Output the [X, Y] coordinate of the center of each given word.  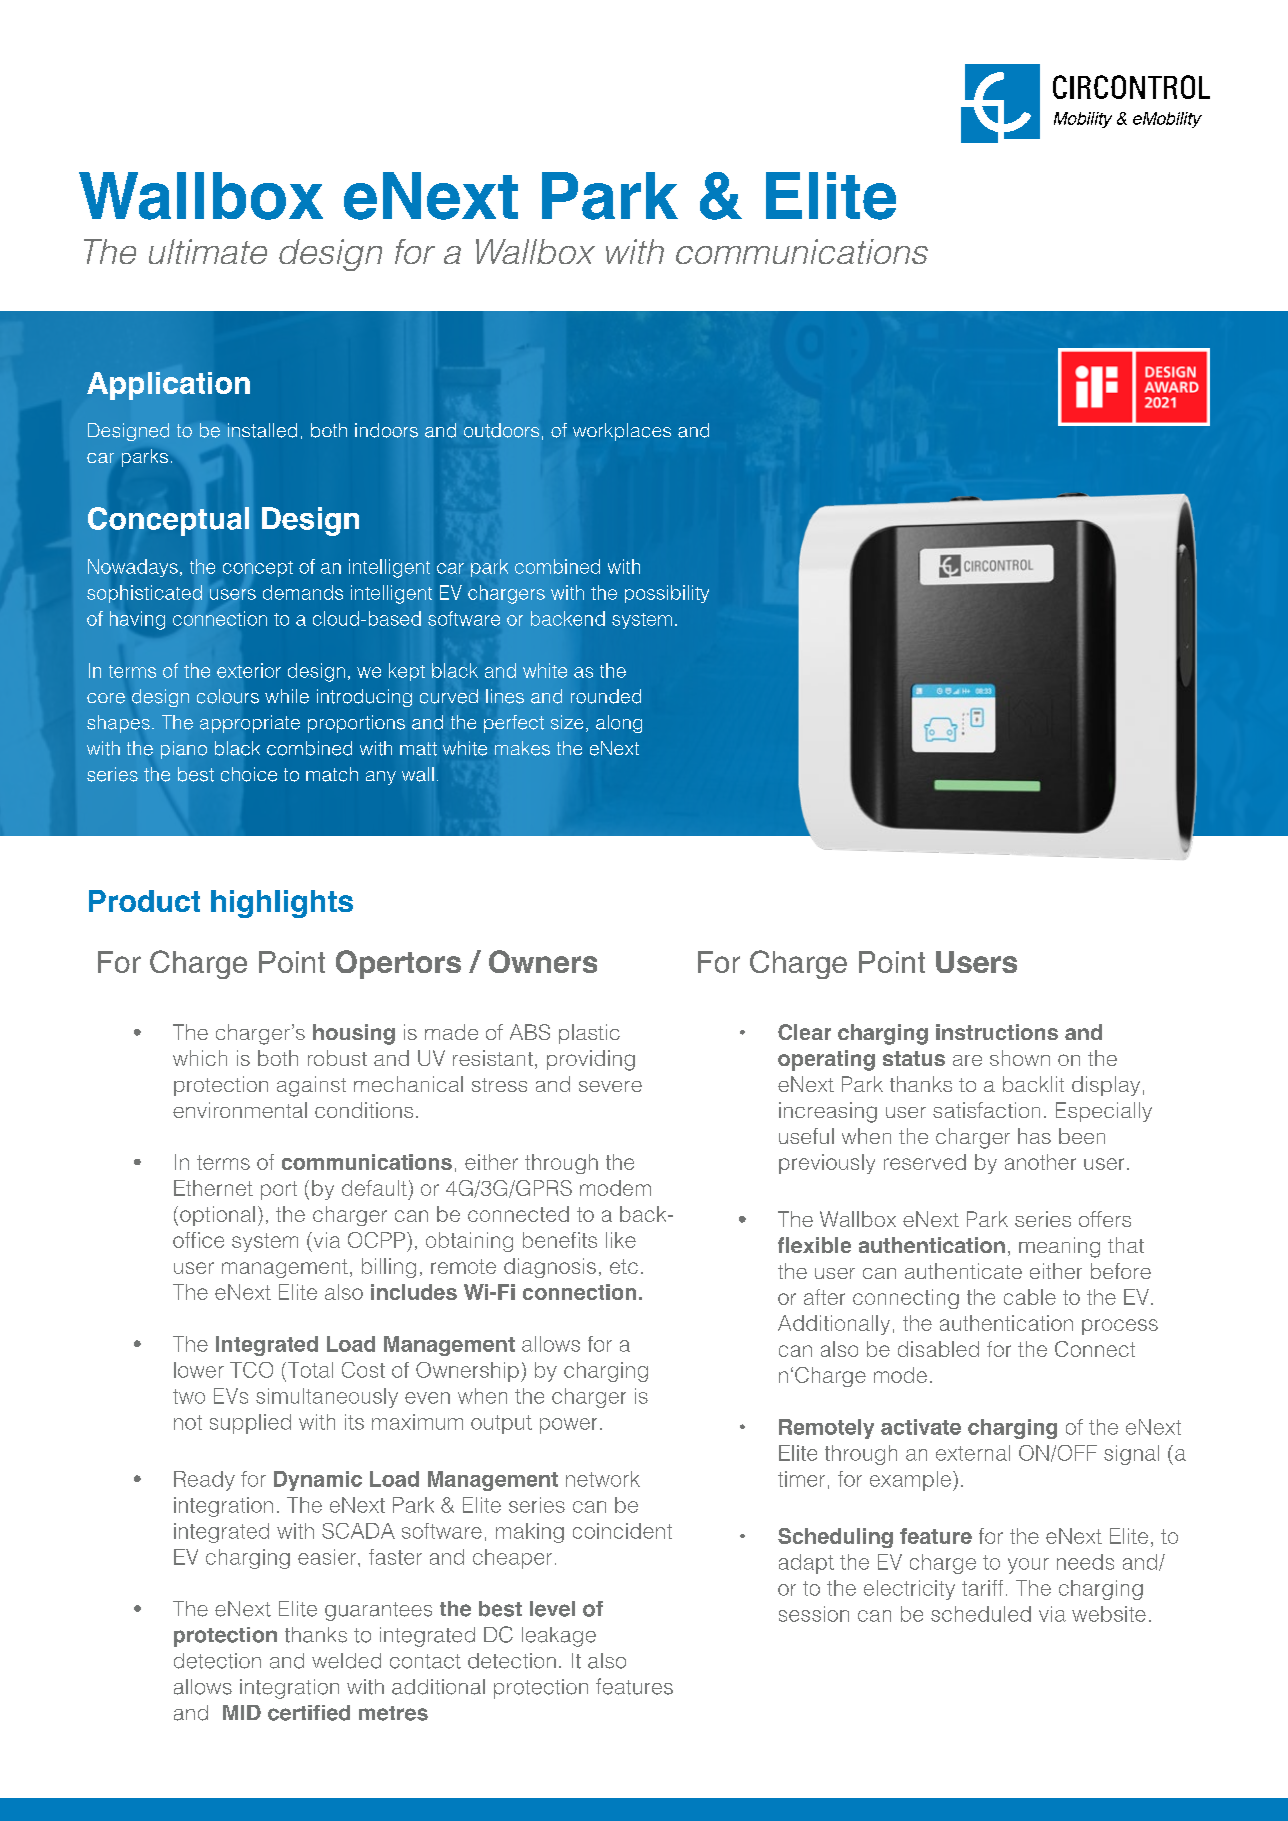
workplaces [622, 432]
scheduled [981, 1614]
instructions [997, 1032]
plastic [589, 1034]
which [200, 1058]
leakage [559, 1637]
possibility [667, 594]
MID [242, 1712]
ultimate [208, 251]
